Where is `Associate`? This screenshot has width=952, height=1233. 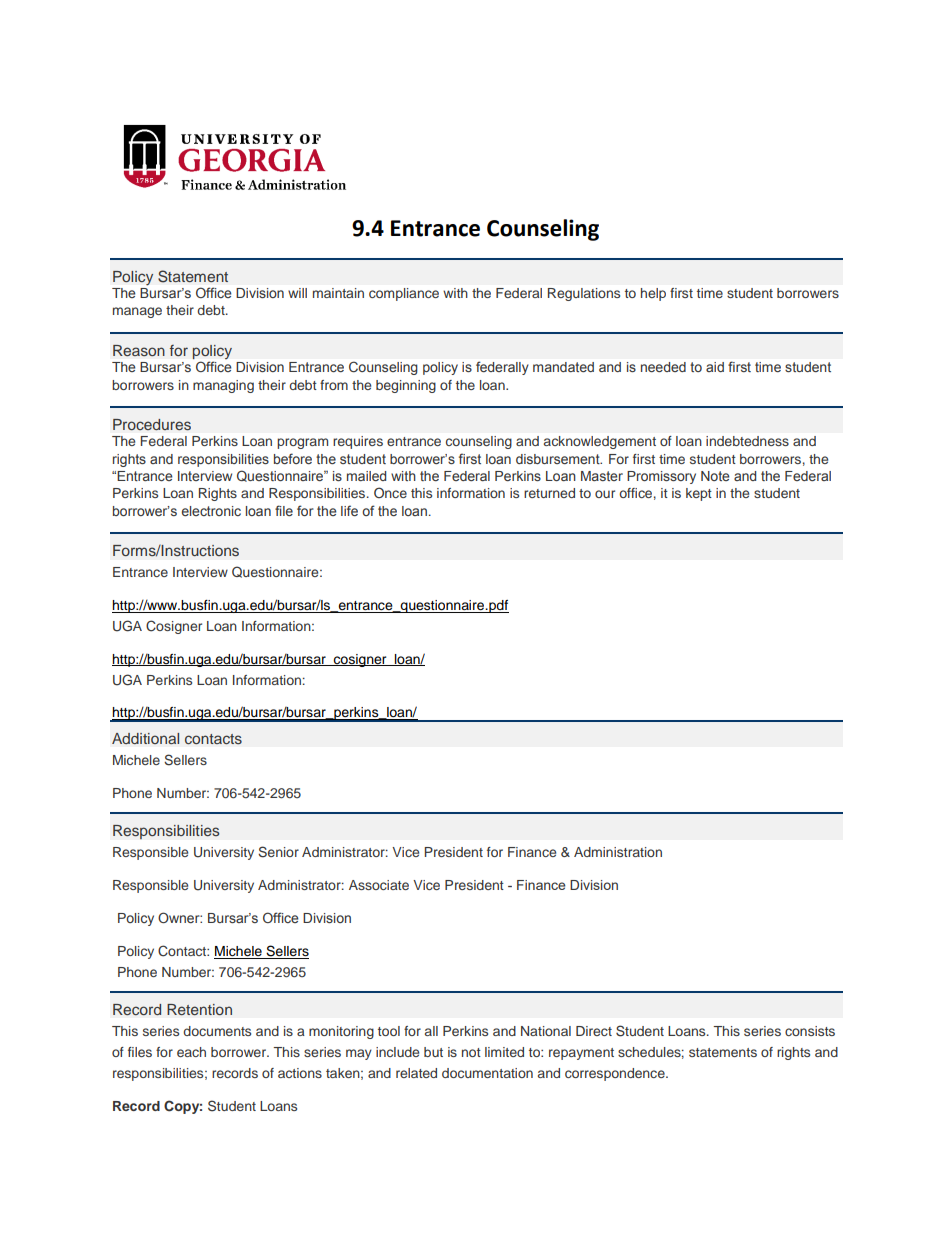
Associate is located at coordinates (379, 885).
